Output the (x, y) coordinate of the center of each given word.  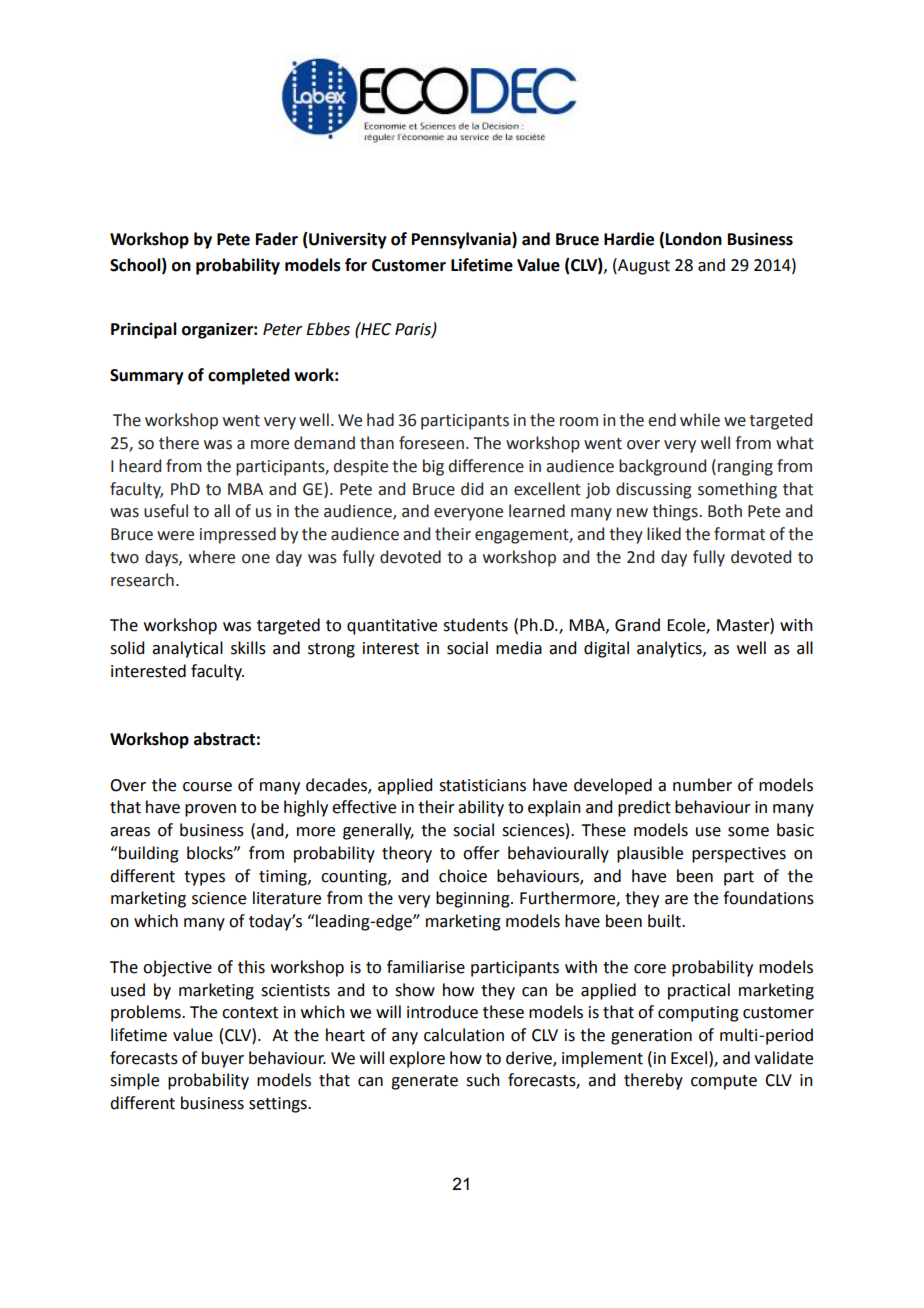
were (175, 536)
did (472, 489)
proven (210, 810)
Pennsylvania (462, 240)
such (483, 1080)
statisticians (482, 785)
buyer (223, 1059)
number (702, 785)
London (694, 239)
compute (724, 1082)
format (739, 534)
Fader (277, 239)
